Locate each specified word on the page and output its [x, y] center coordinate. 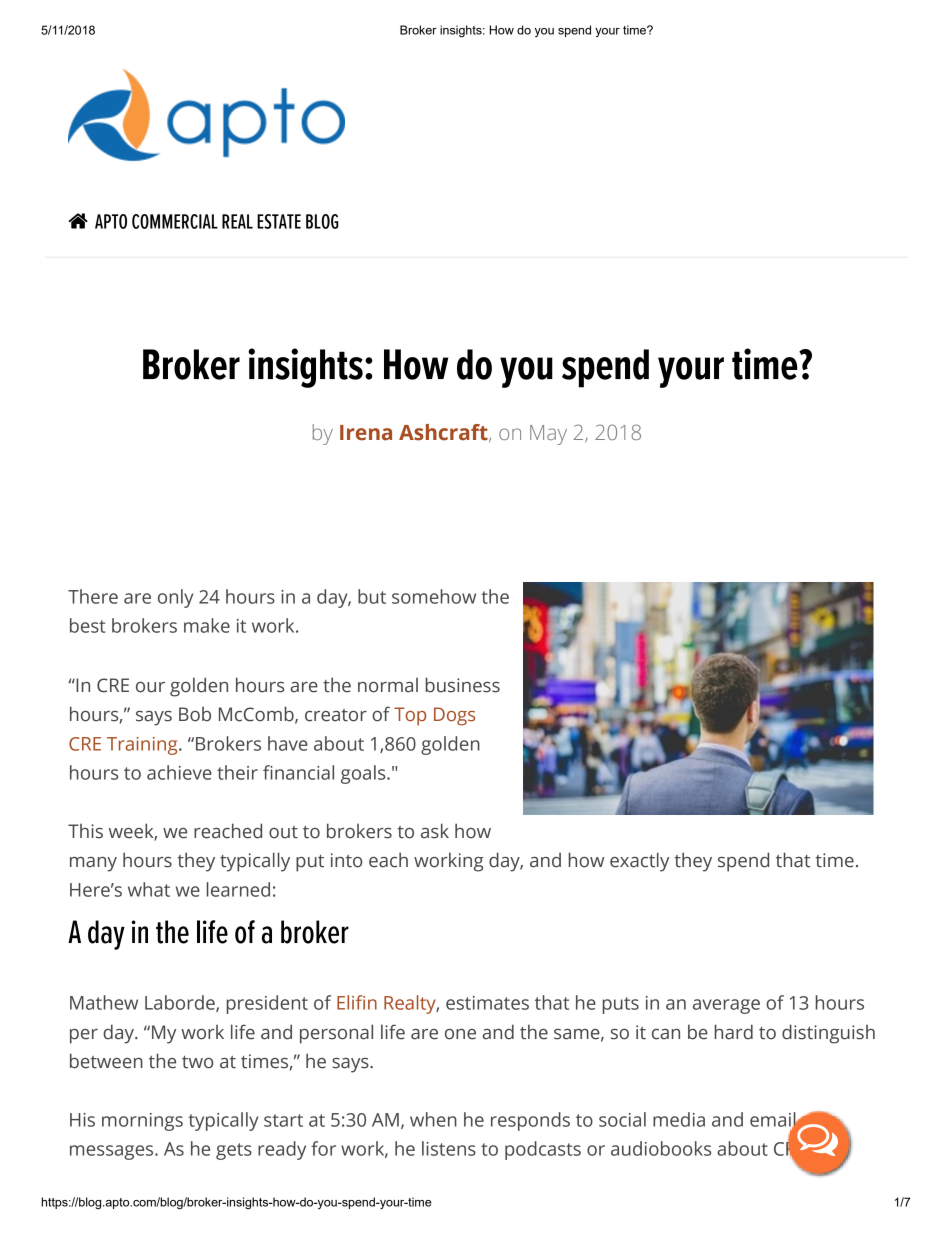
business [463, 685]
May [548, 435]
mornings [142, 1122]
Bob [195, 714]
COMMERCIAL [175, 221]
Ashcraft [444, 433]
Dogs [454, 716]
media [679, 1119]
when [433, 1119]
